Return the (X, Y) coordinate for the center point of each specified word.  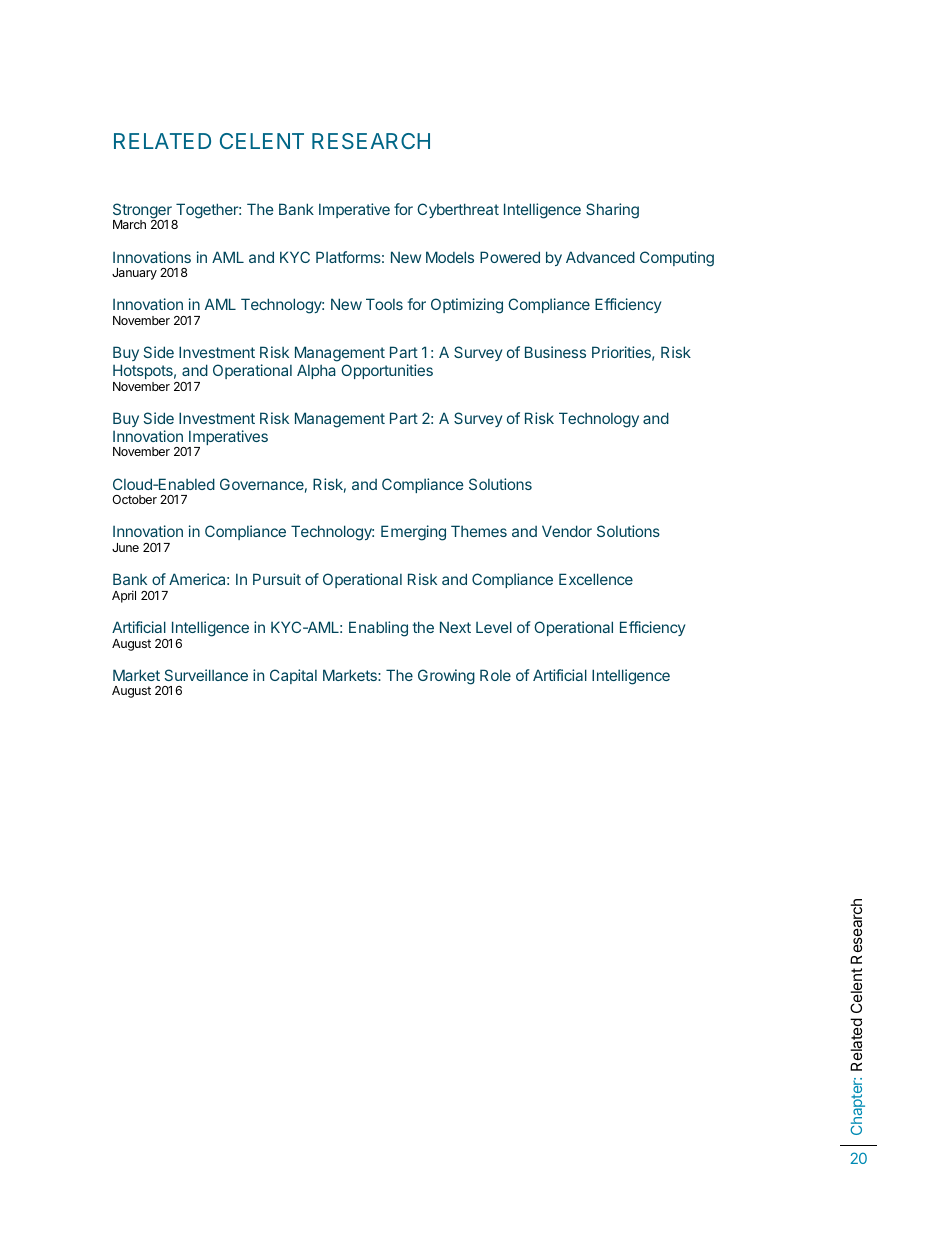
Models (450, 257)
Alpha (316, 371)
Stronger (143, 212)
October (134, 499)
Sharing (612, 211)
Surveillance (206, 675)
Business (555, 352)
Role (495, 675)
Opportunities (387, 371)
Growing (446, 677)
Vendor (567, 531)
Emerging (413, 533)
